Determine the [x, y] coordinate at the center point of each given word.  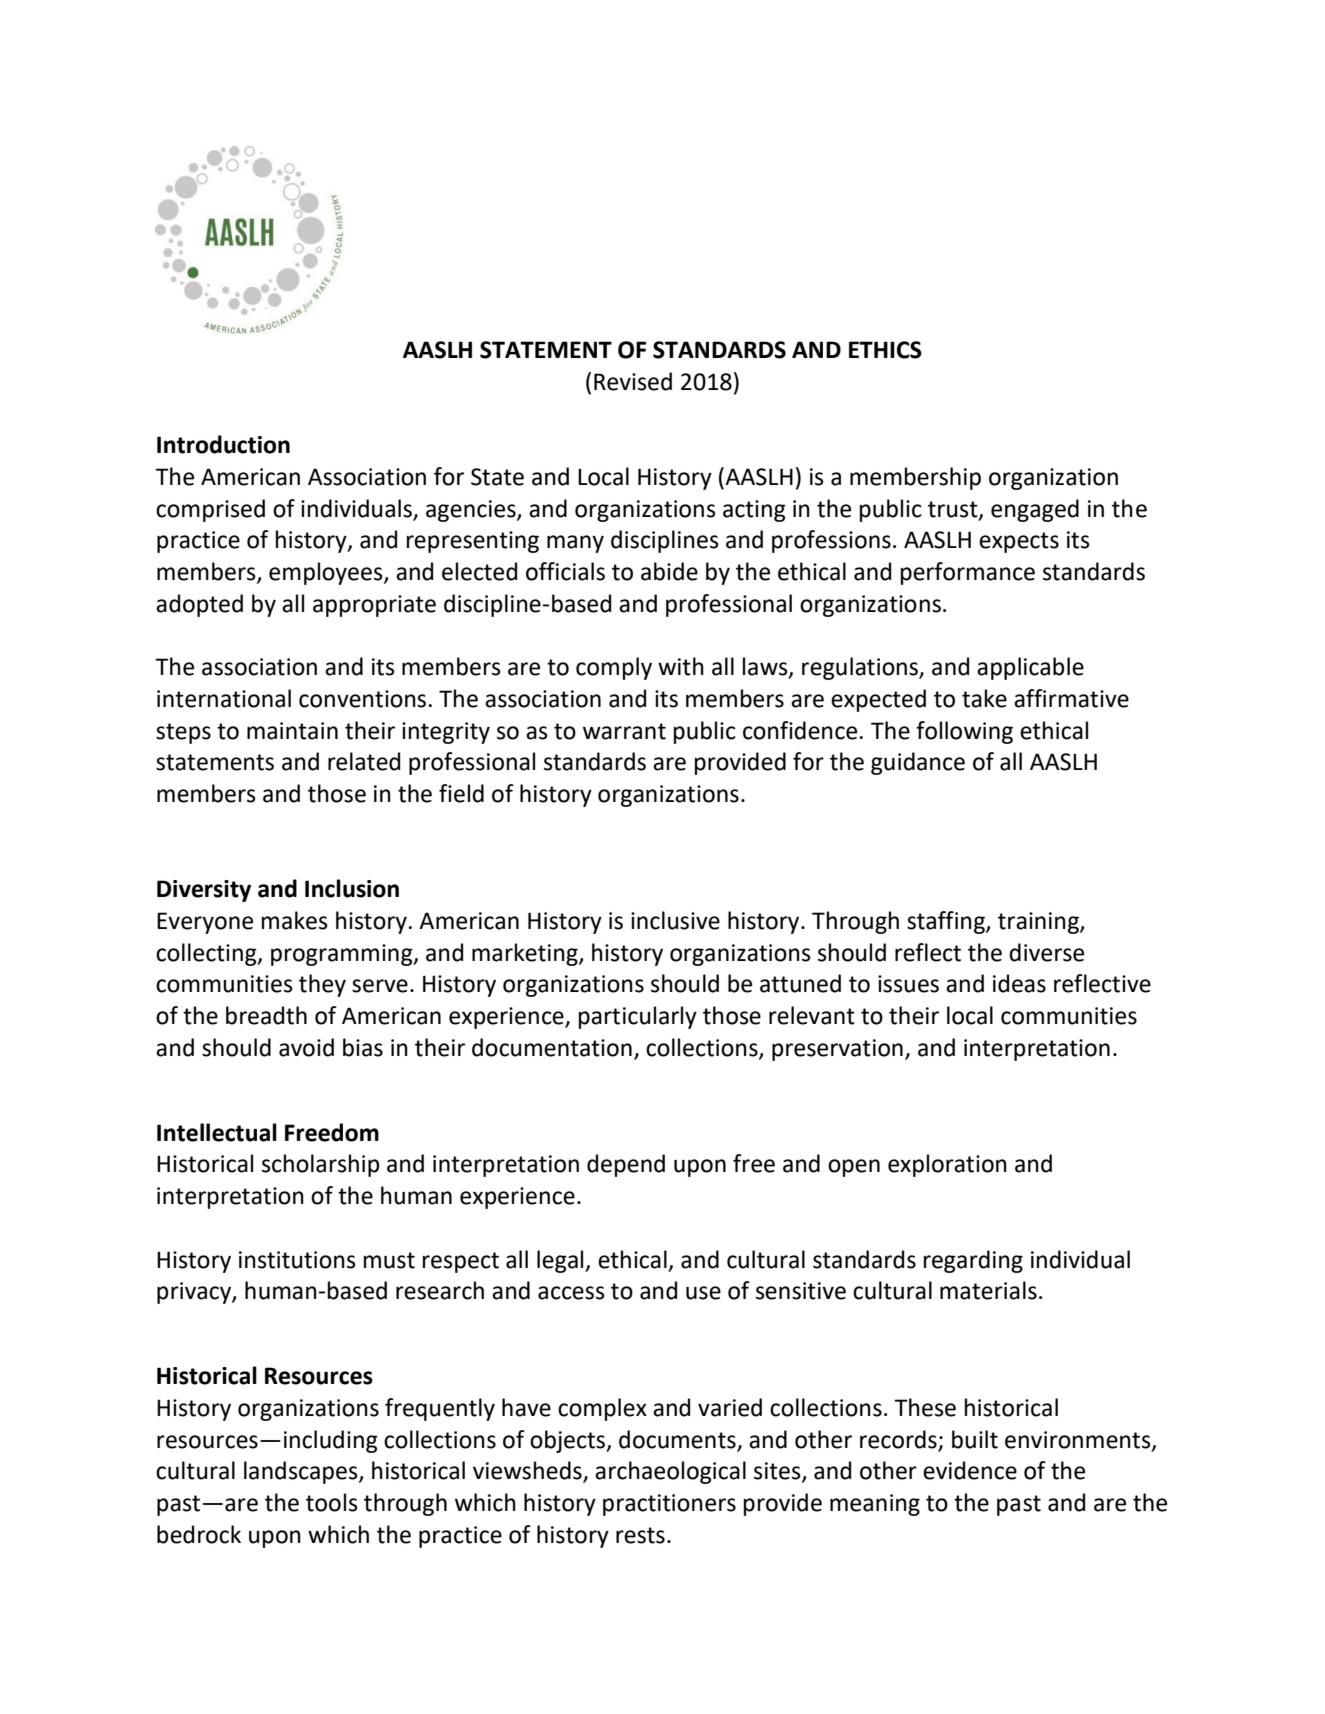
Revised [633, 381]
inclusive [675, 920]
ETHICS [885, 350]
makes [295, 920]
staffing [947, 922]
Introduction [223, 444]
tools [332, 1502]
